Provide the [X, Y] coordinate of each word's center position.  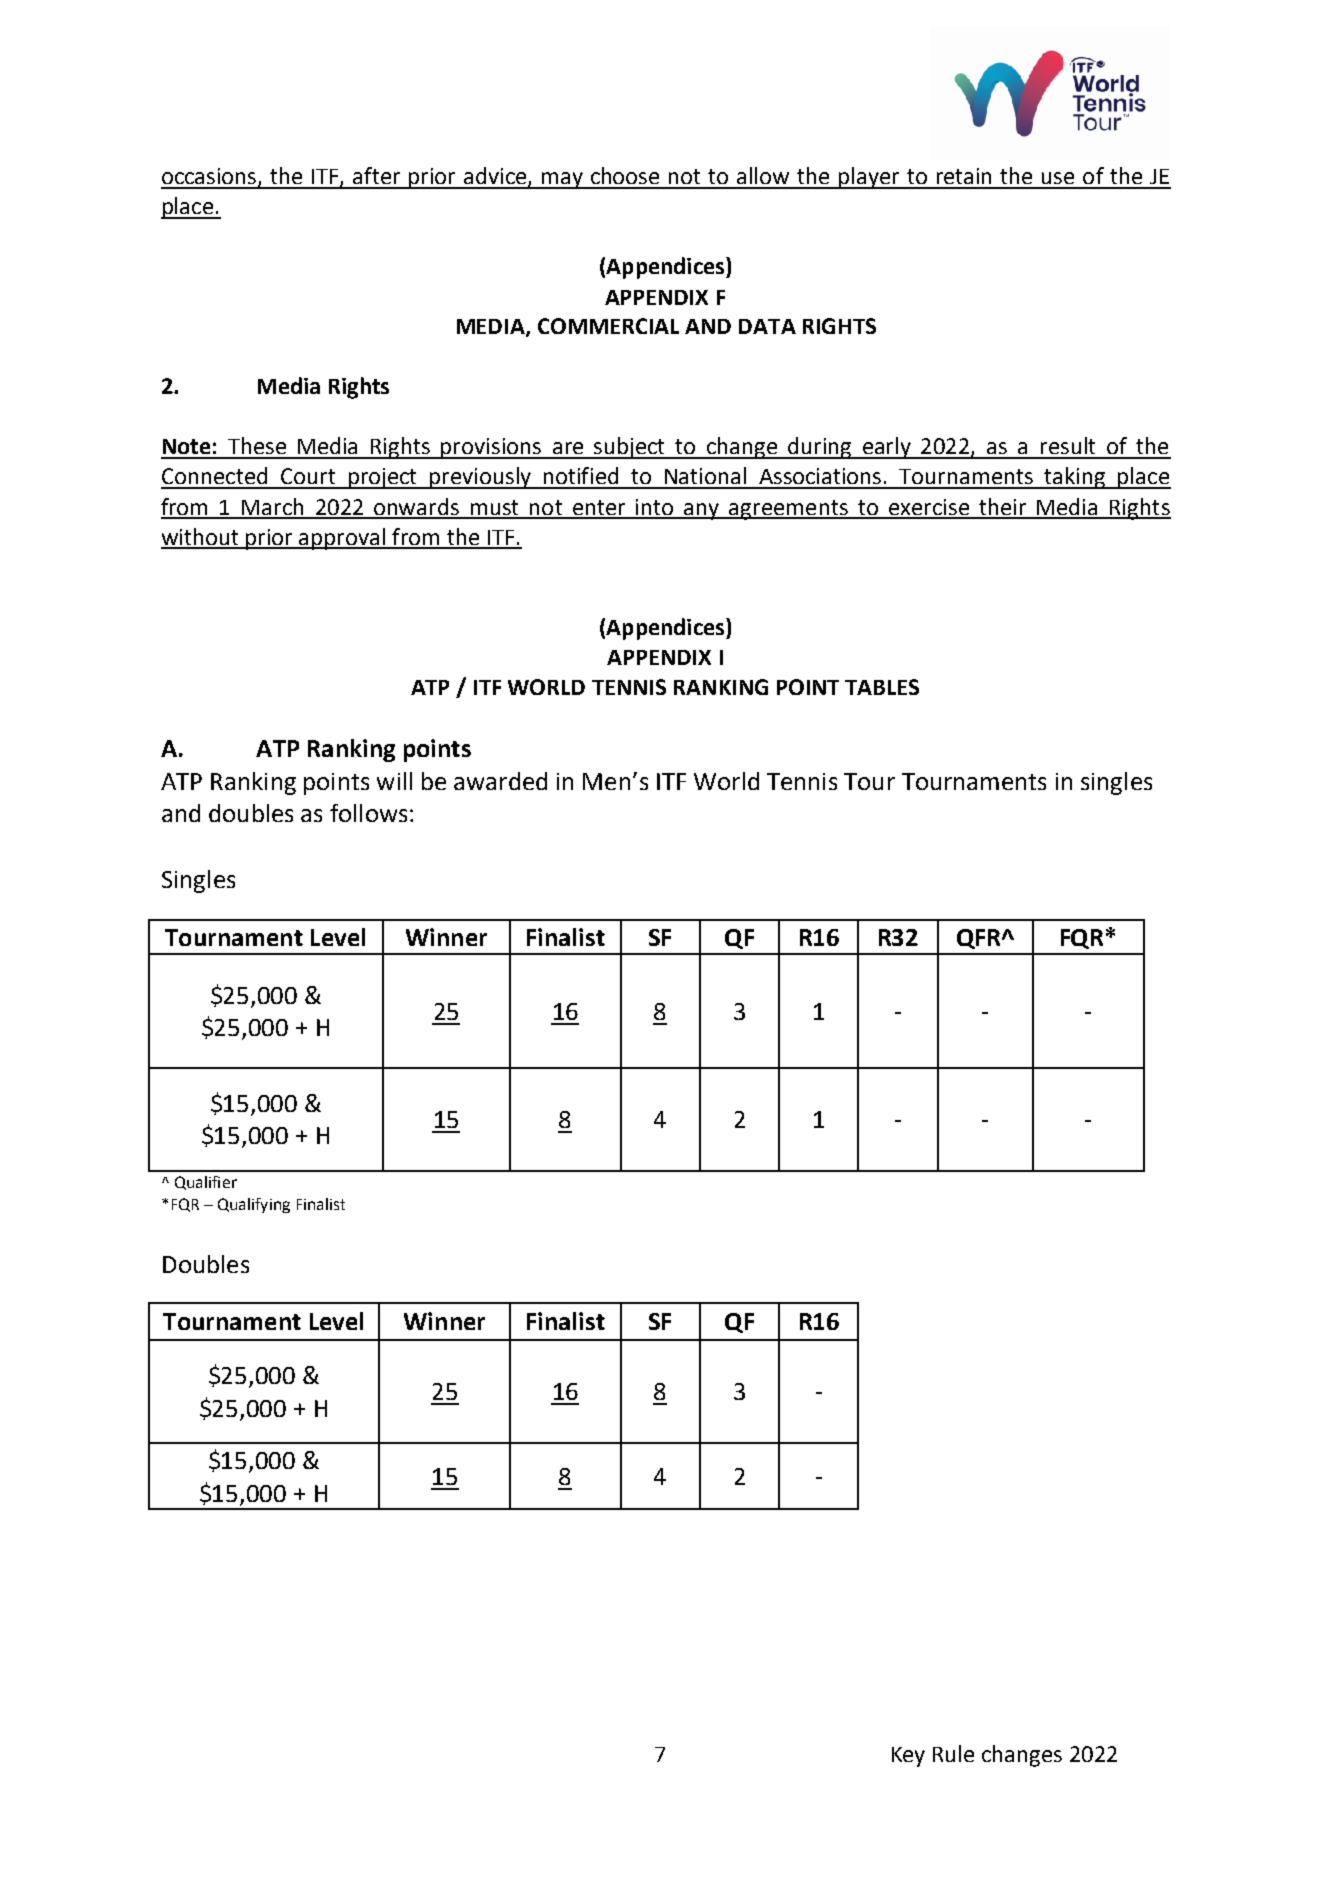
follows [368, 813]
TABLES [882, 687]
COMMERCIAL [608, 326]
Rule [953, 1753]
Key [908, 1757]
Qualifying [254, 1205]
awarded [500, 781]
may [562, 180]
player [869, 178]
